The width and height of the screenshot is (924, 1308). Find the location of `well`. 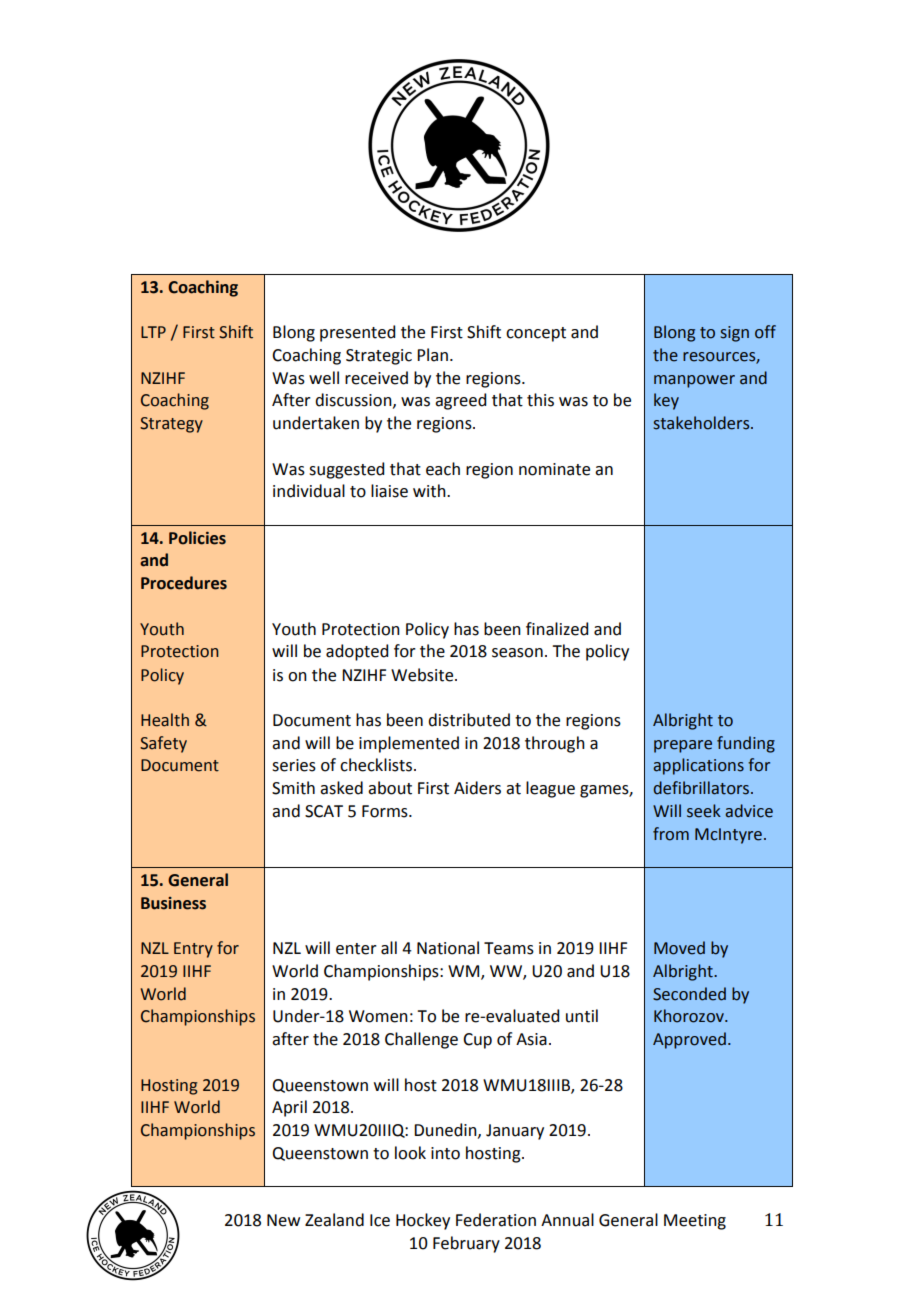

well is located at coordinates (324, 378).
